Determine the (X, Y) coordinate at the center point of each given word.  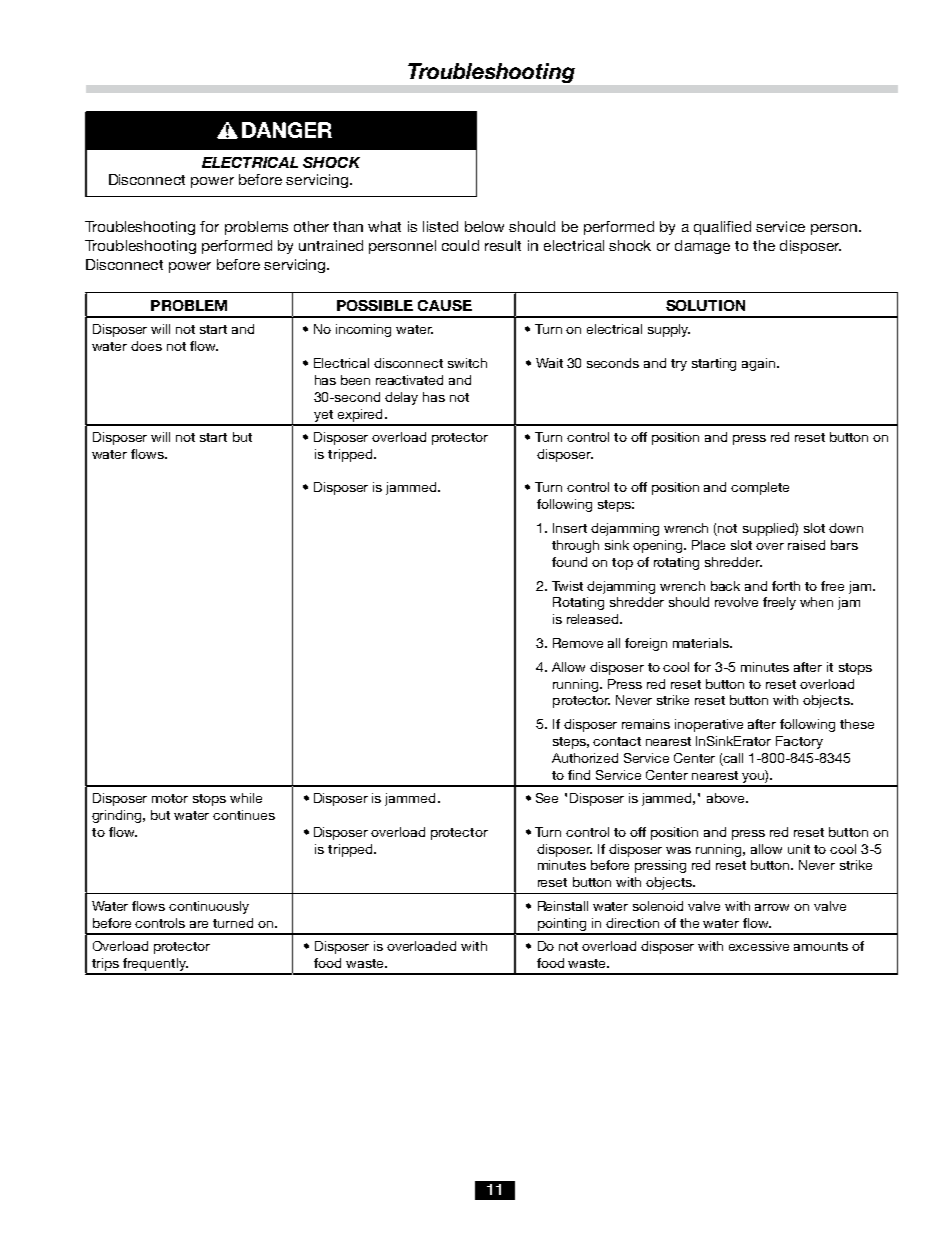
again (760, 364)
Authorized (585, 758)
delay (401, 398)
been (355, 380)
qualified (722, 228)
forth (786, 586)
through (575, 546)
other (311, 226)
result (503, 245)
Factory (799, 742)
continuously (209, 907)
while (246, 798)
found (569, 562)
